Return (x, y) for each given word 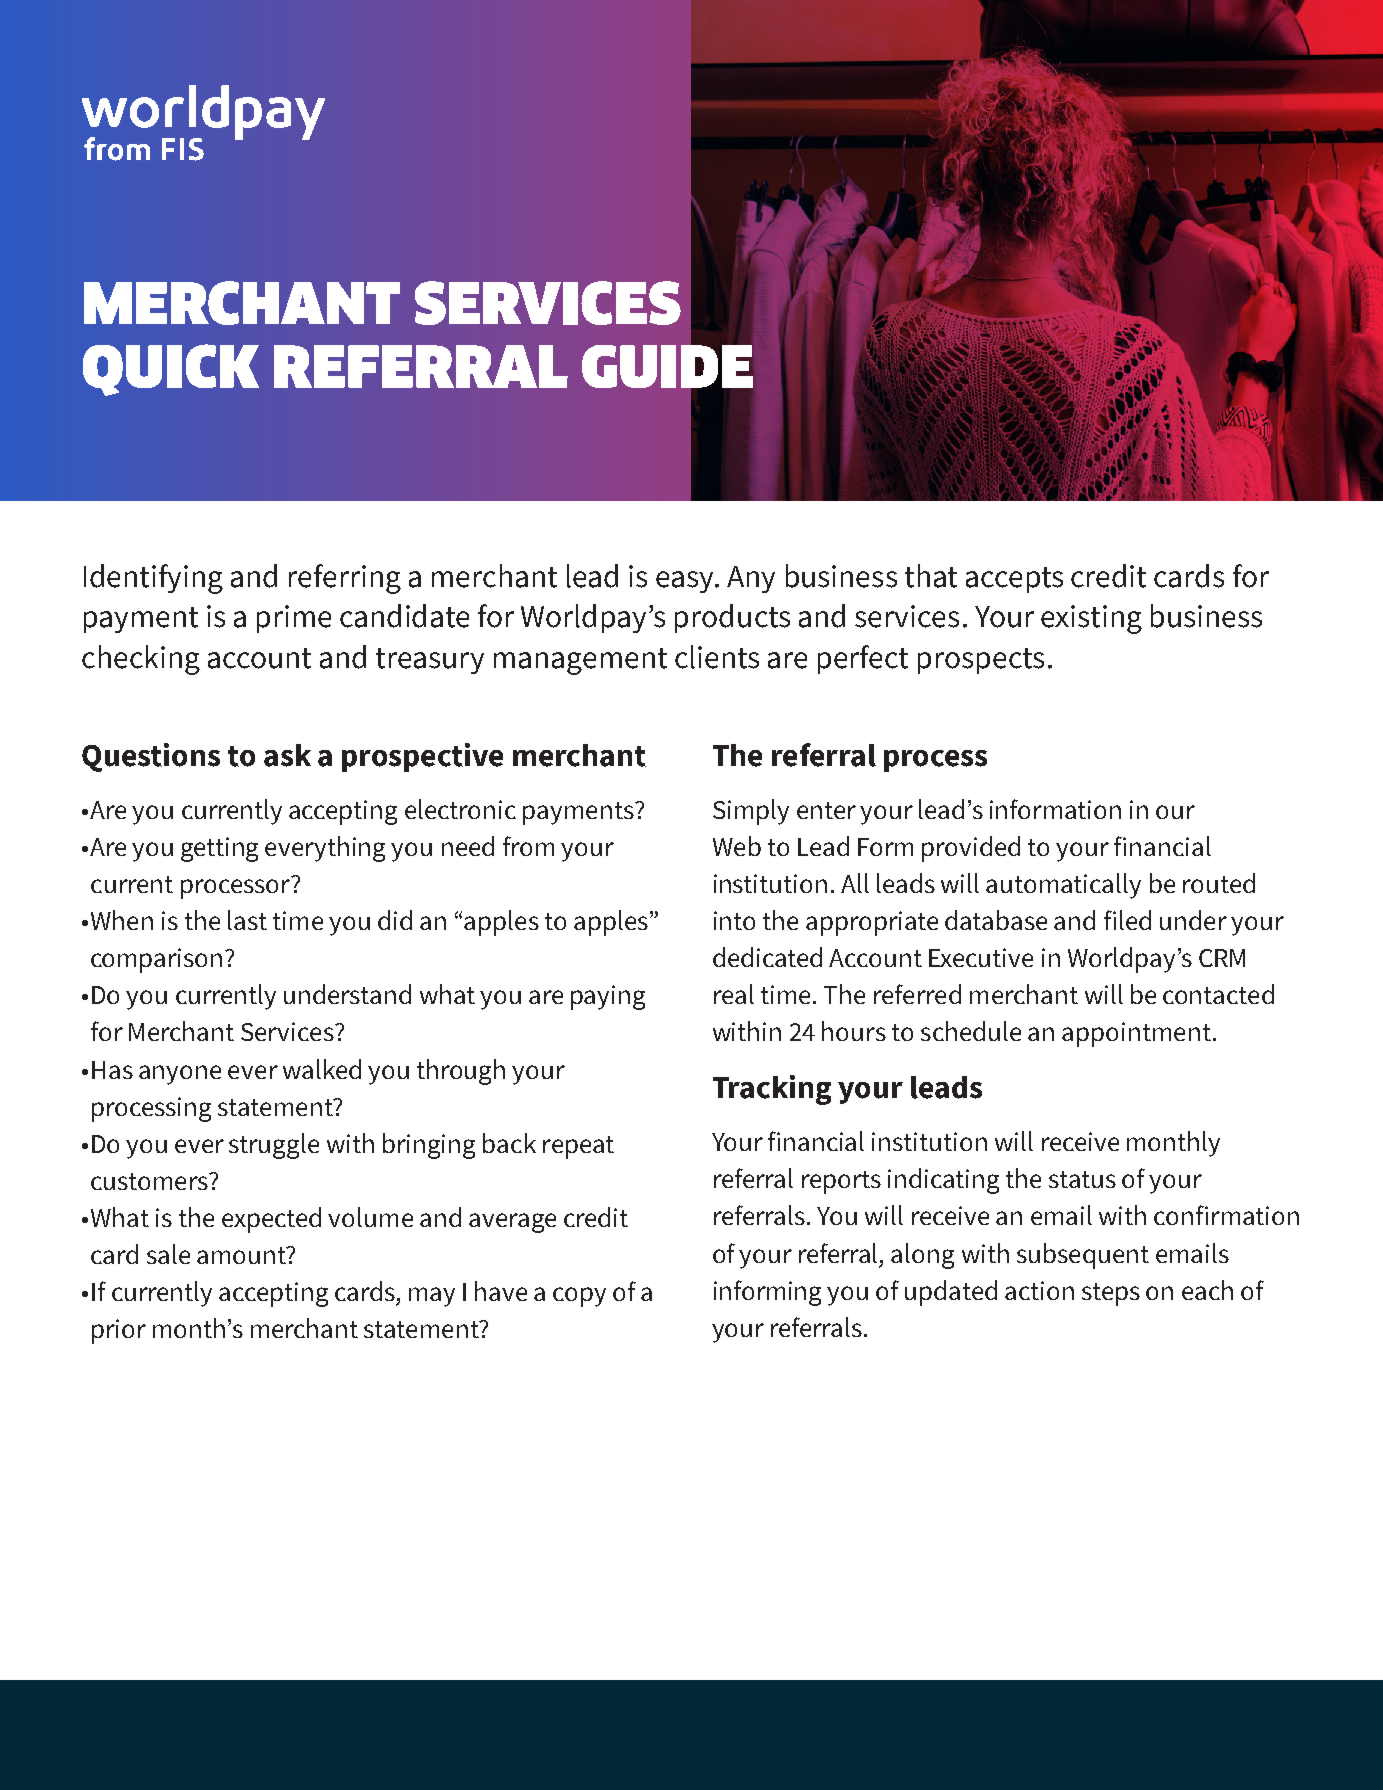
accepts (1014, 580)
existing (1091, 619)
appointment (1136, 1034)
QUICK (171, 370)
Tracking (772, 1090)
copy (579, 1297)
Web (737, 846)
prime (294, 619)
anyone (180, 1075)
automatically (1063, 886)
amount (242, 1255)
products (732, 618)
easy (686, 582)
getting (219, 849)
